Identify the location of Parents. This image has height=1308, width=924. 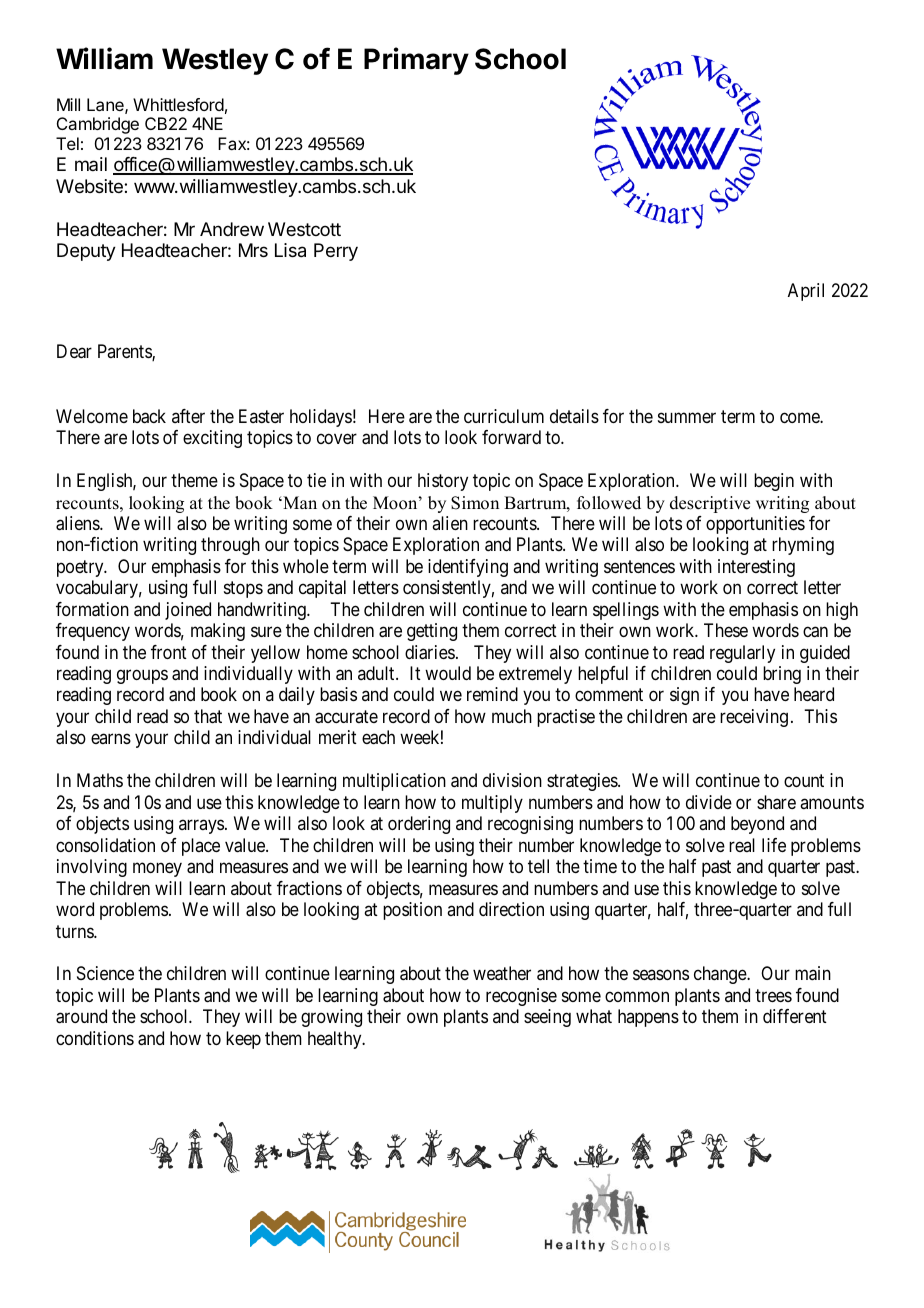
(125, 352).
